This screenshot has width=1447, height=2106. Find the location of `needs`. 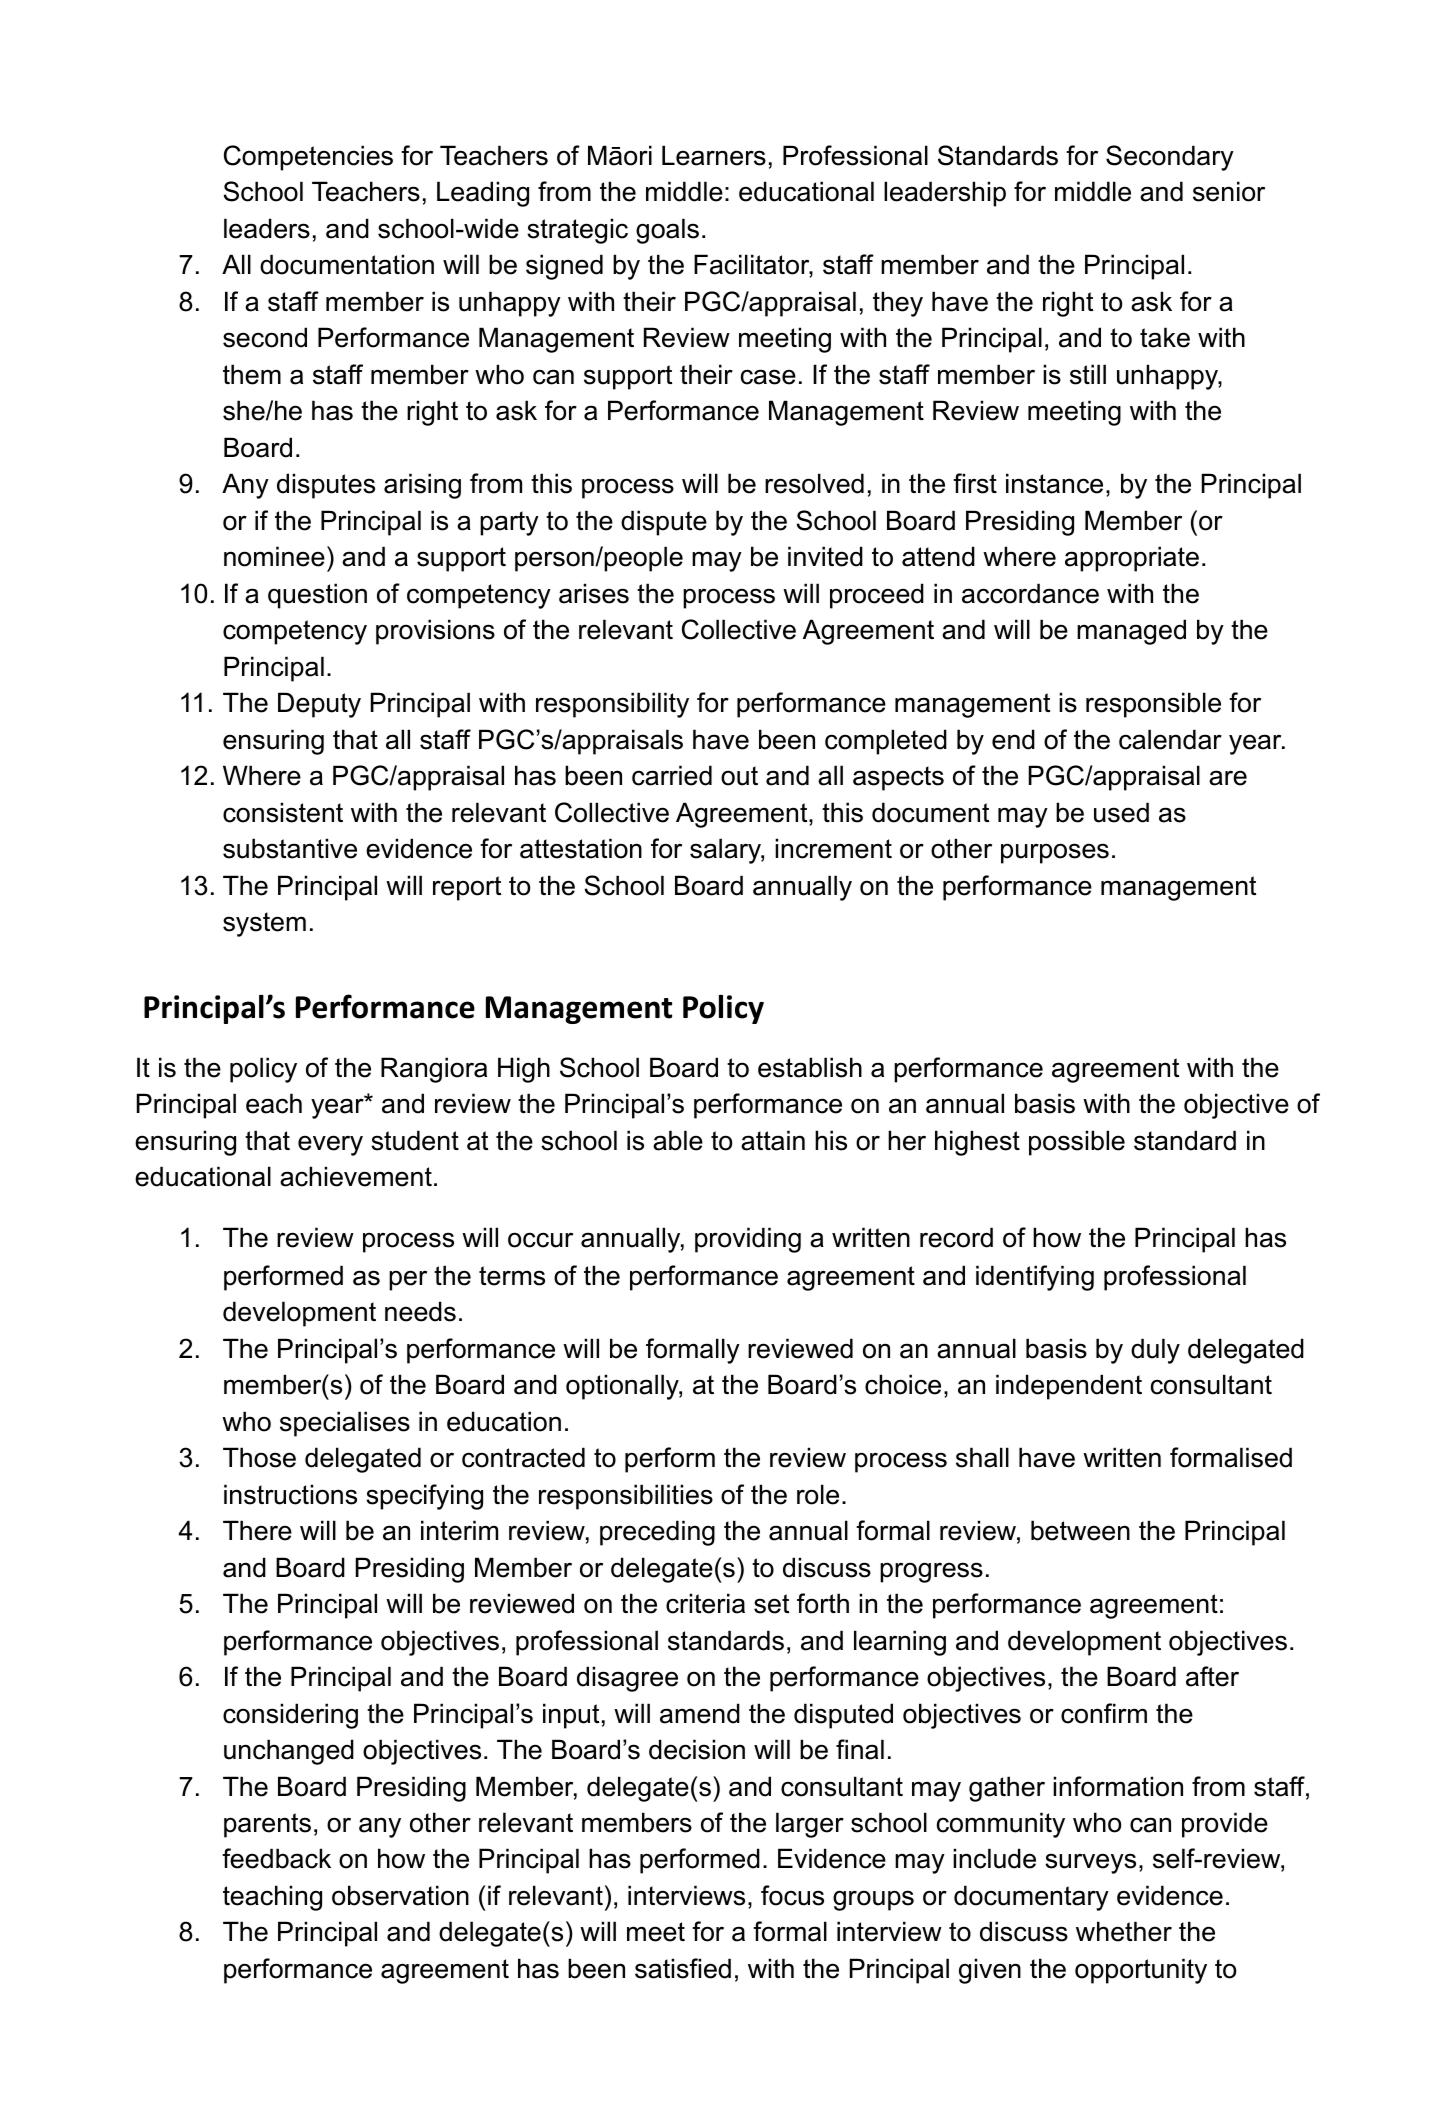

needs is located at coordinates (420, 1311).
